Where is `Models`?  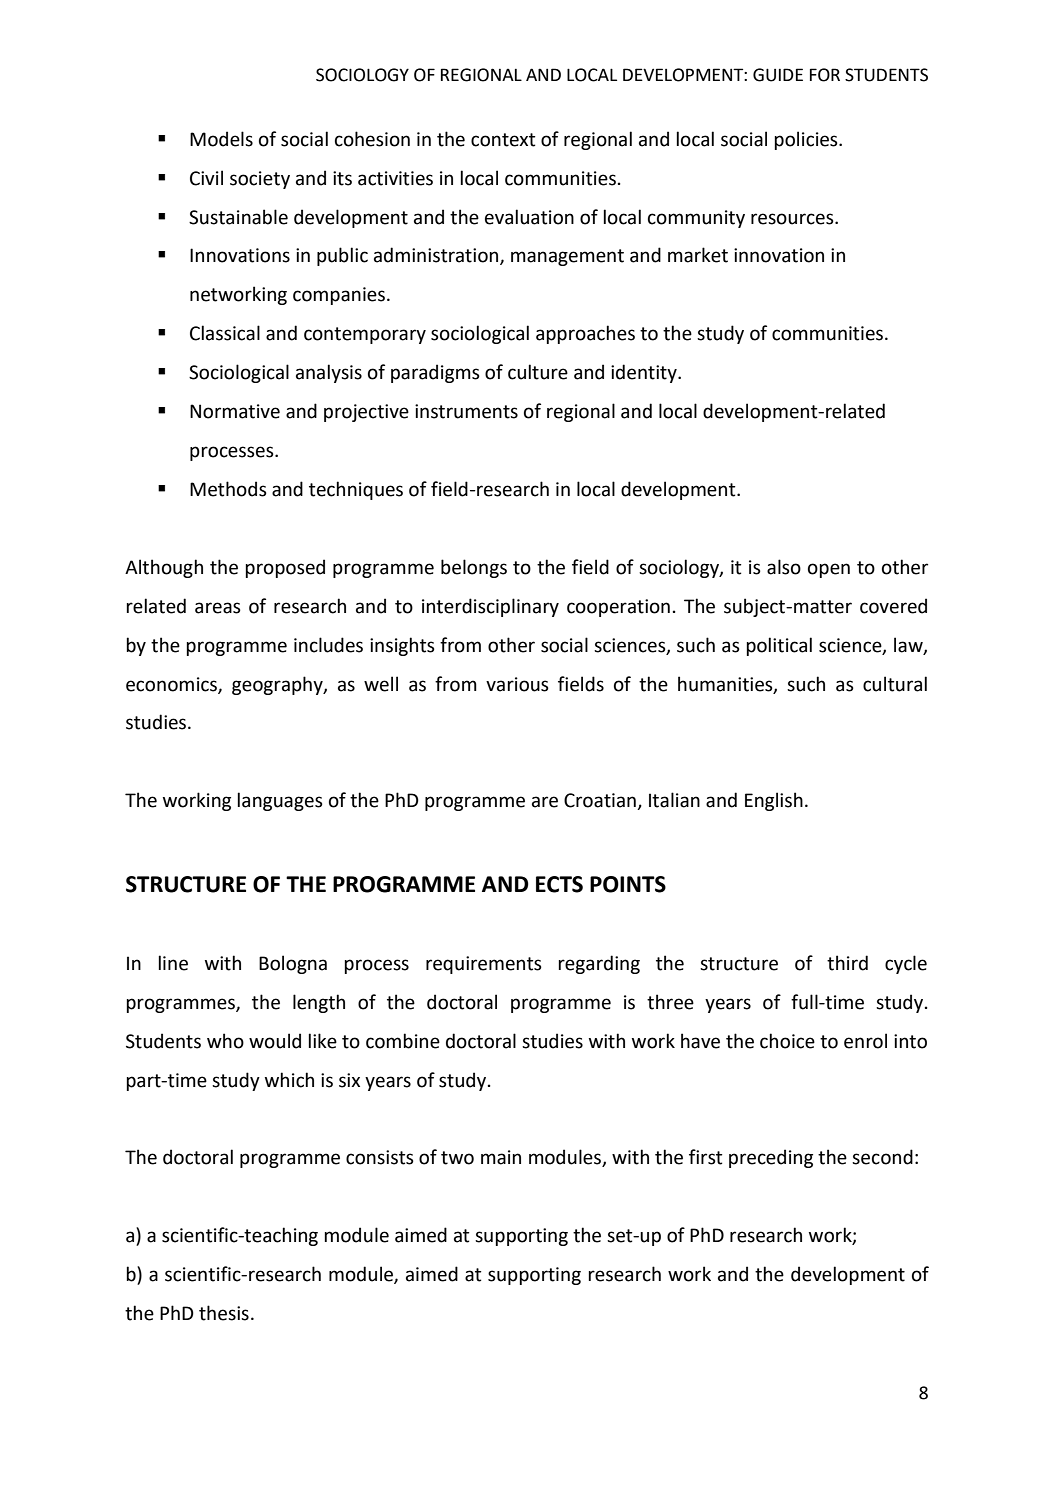
Models is located at coordinates (221, 139).
